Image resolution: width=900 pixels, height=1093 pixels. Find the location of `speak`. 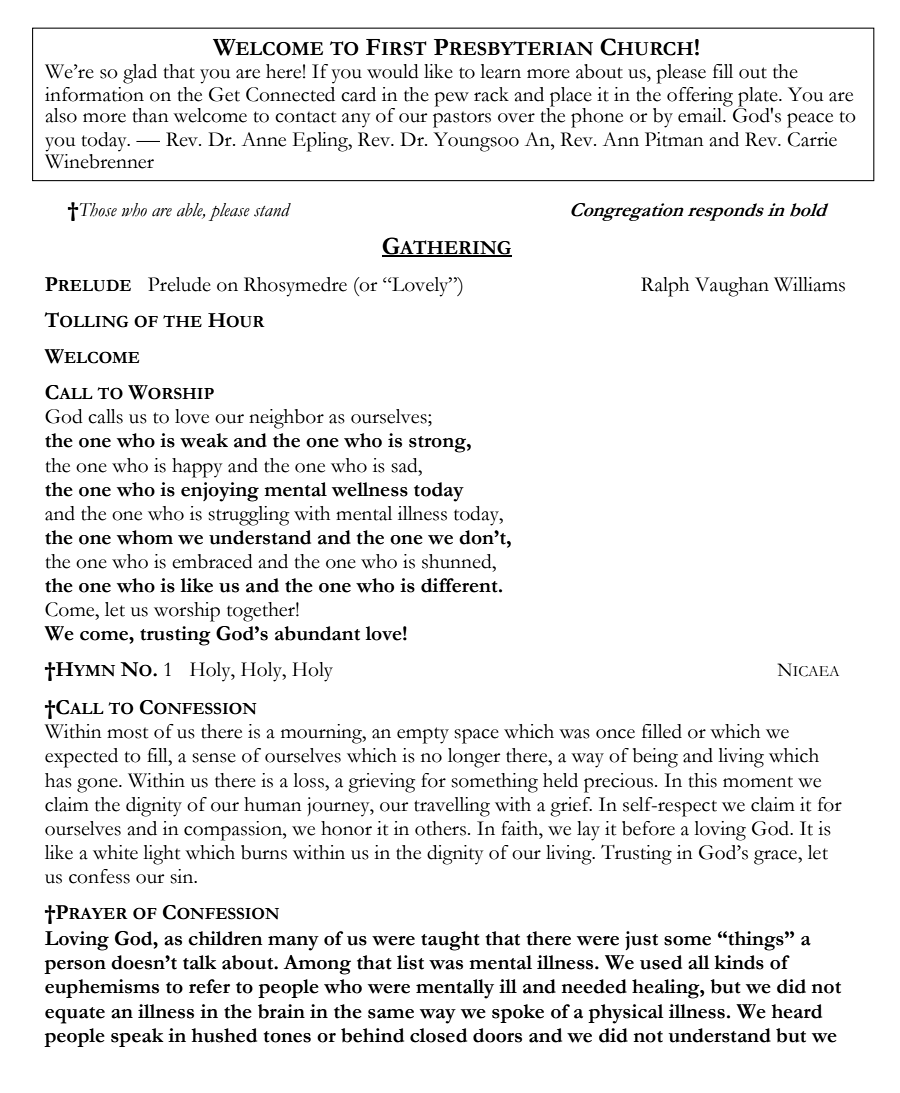

speak is located at coordinates (137, 1037).
